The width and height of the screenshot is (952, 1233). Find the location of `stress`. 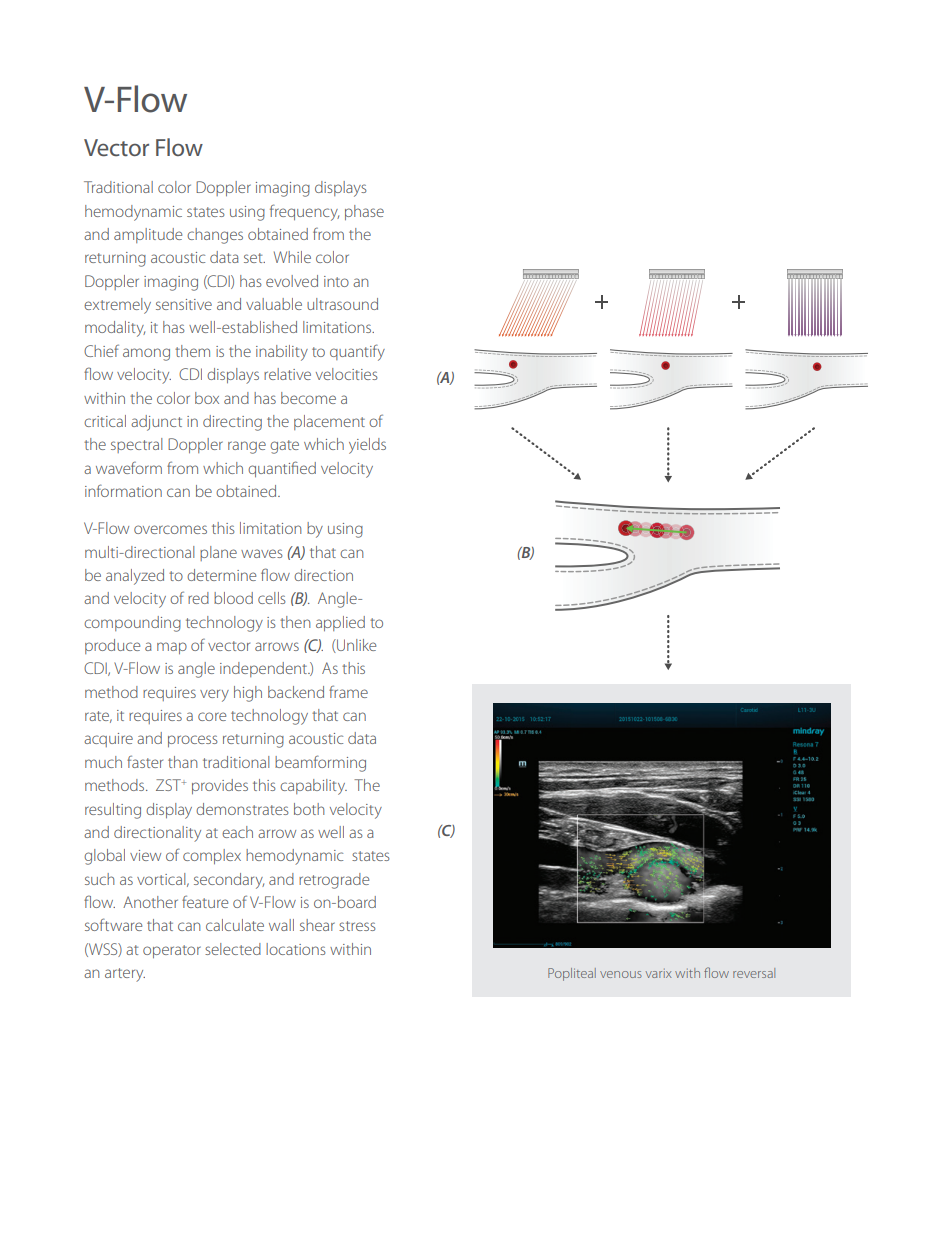

stress is located at coordinates (357, 926).
